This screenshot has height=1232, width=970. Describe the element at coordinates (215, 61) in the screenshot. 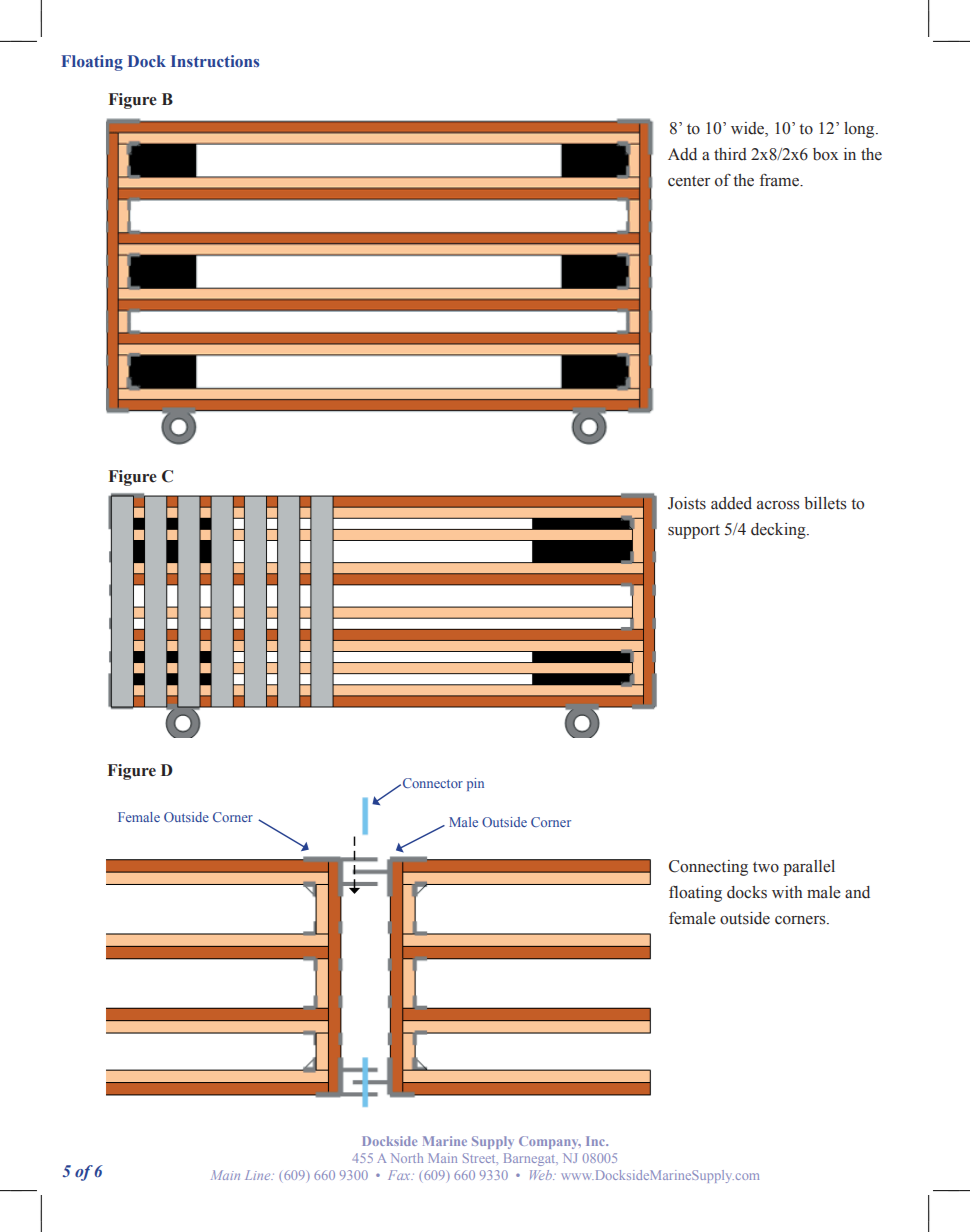

I see `Instructions` at that location.
